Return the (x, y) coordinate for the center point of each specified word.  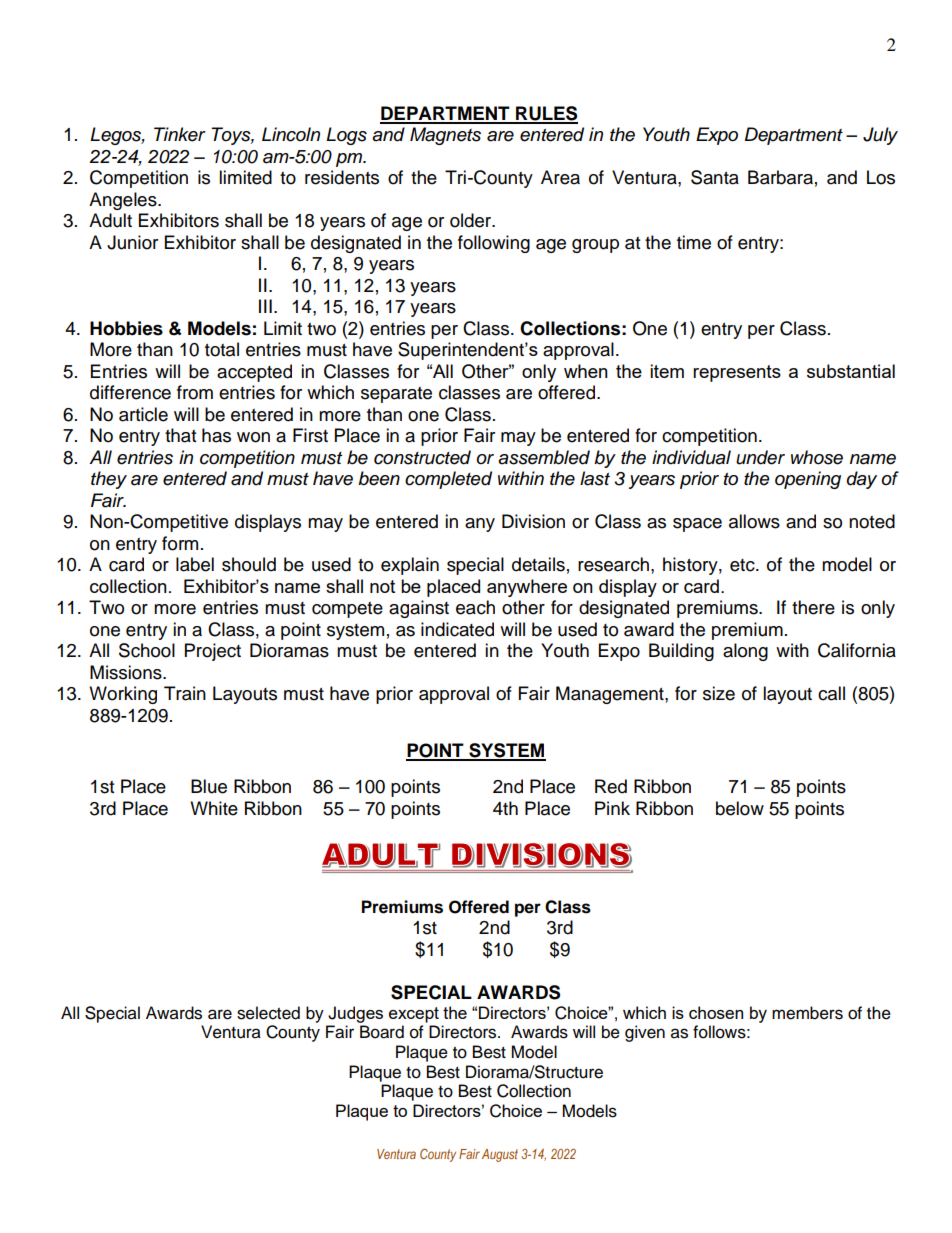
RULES (546, 114)
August (500, 1155)
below (740, 808)
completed (448, 480)
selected (268, 1013)
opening (808, 480)
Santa (715, 177)
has (216, 435)
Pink (612, 808)
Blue (209, 786)
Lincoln (291, 134)
